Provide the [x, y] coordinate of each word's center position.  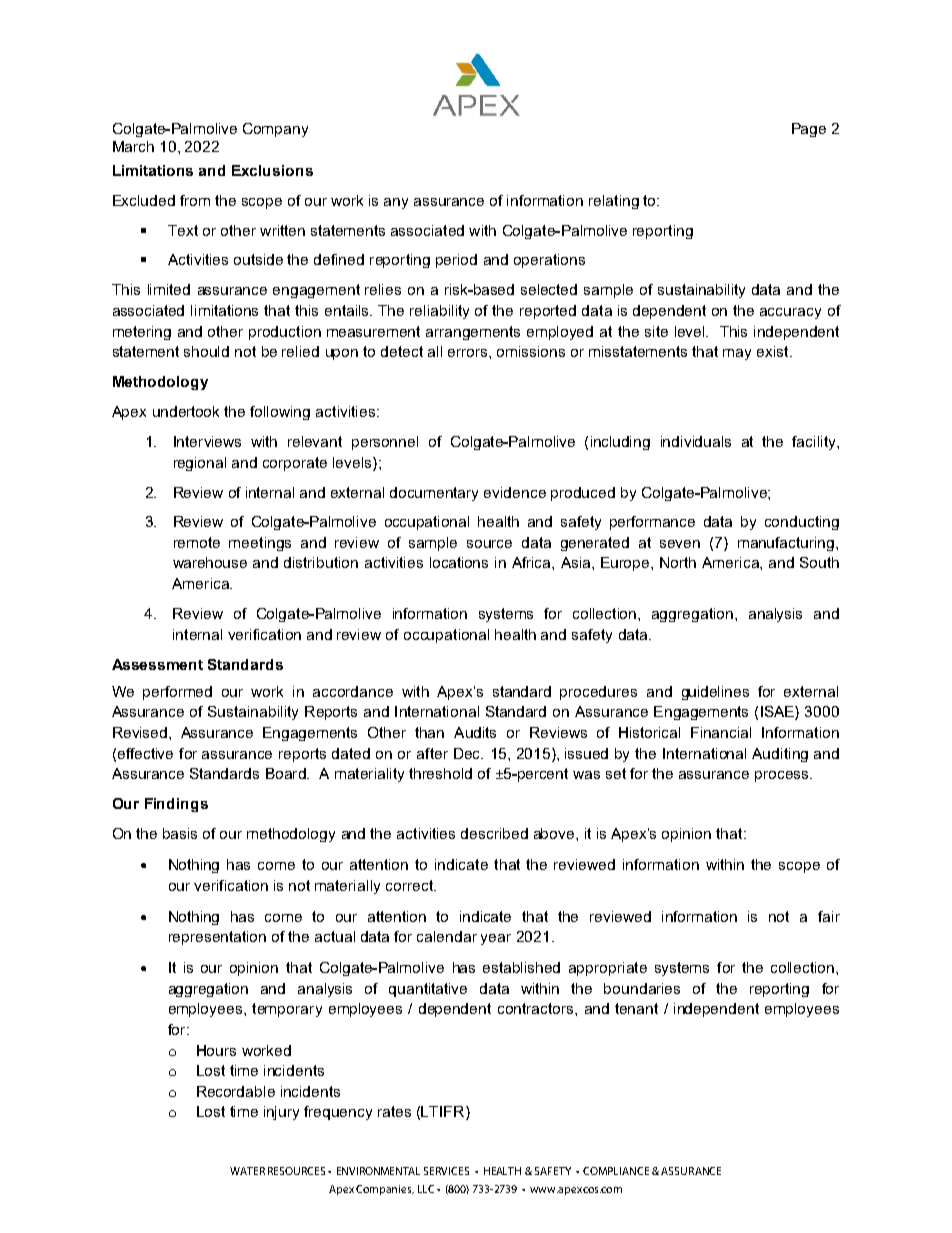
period [456, 261]
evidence [515, 492]
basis [180, 833]
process [783, 776]
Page [809, 130]
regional [200, 464]
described [494, 833]
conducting [802, 523]
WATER [247, 1171]
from [195, 200]
